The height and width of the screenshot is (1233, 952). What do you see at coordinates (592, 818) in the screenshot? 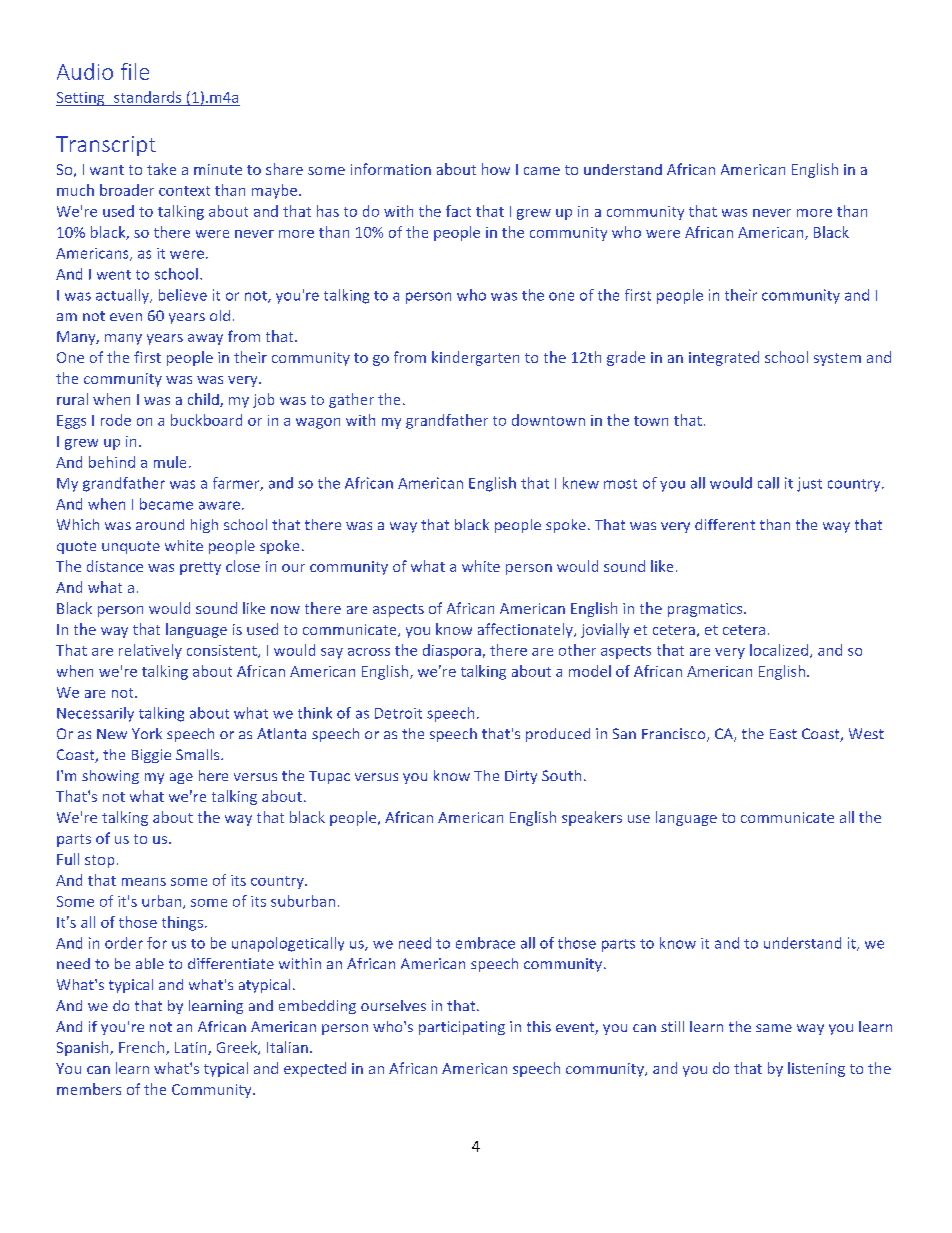
I see `speakers` at bounding box center [592, 818].
